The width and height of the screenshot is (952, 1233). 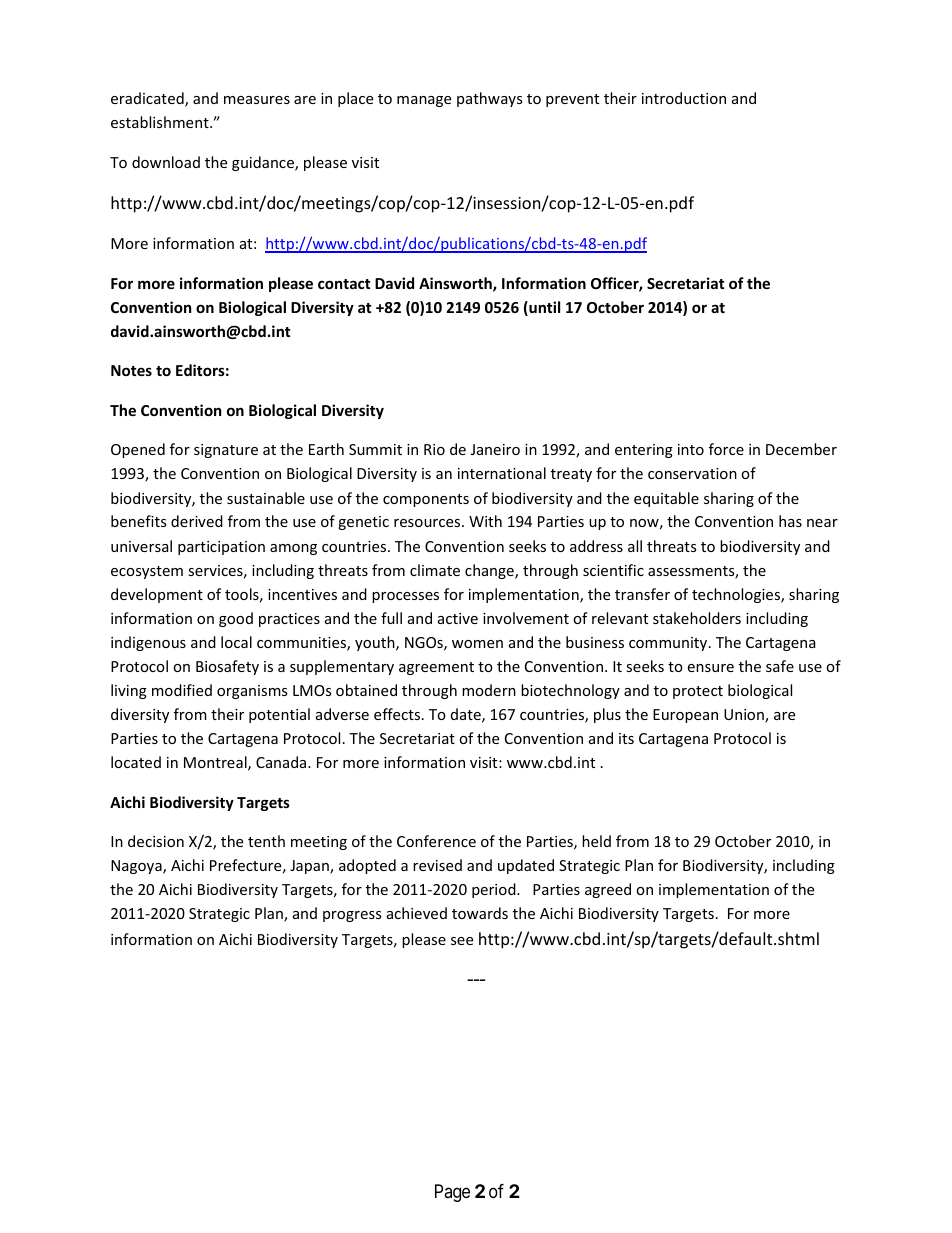 I want to click on women, so click(x=477, y=644).
